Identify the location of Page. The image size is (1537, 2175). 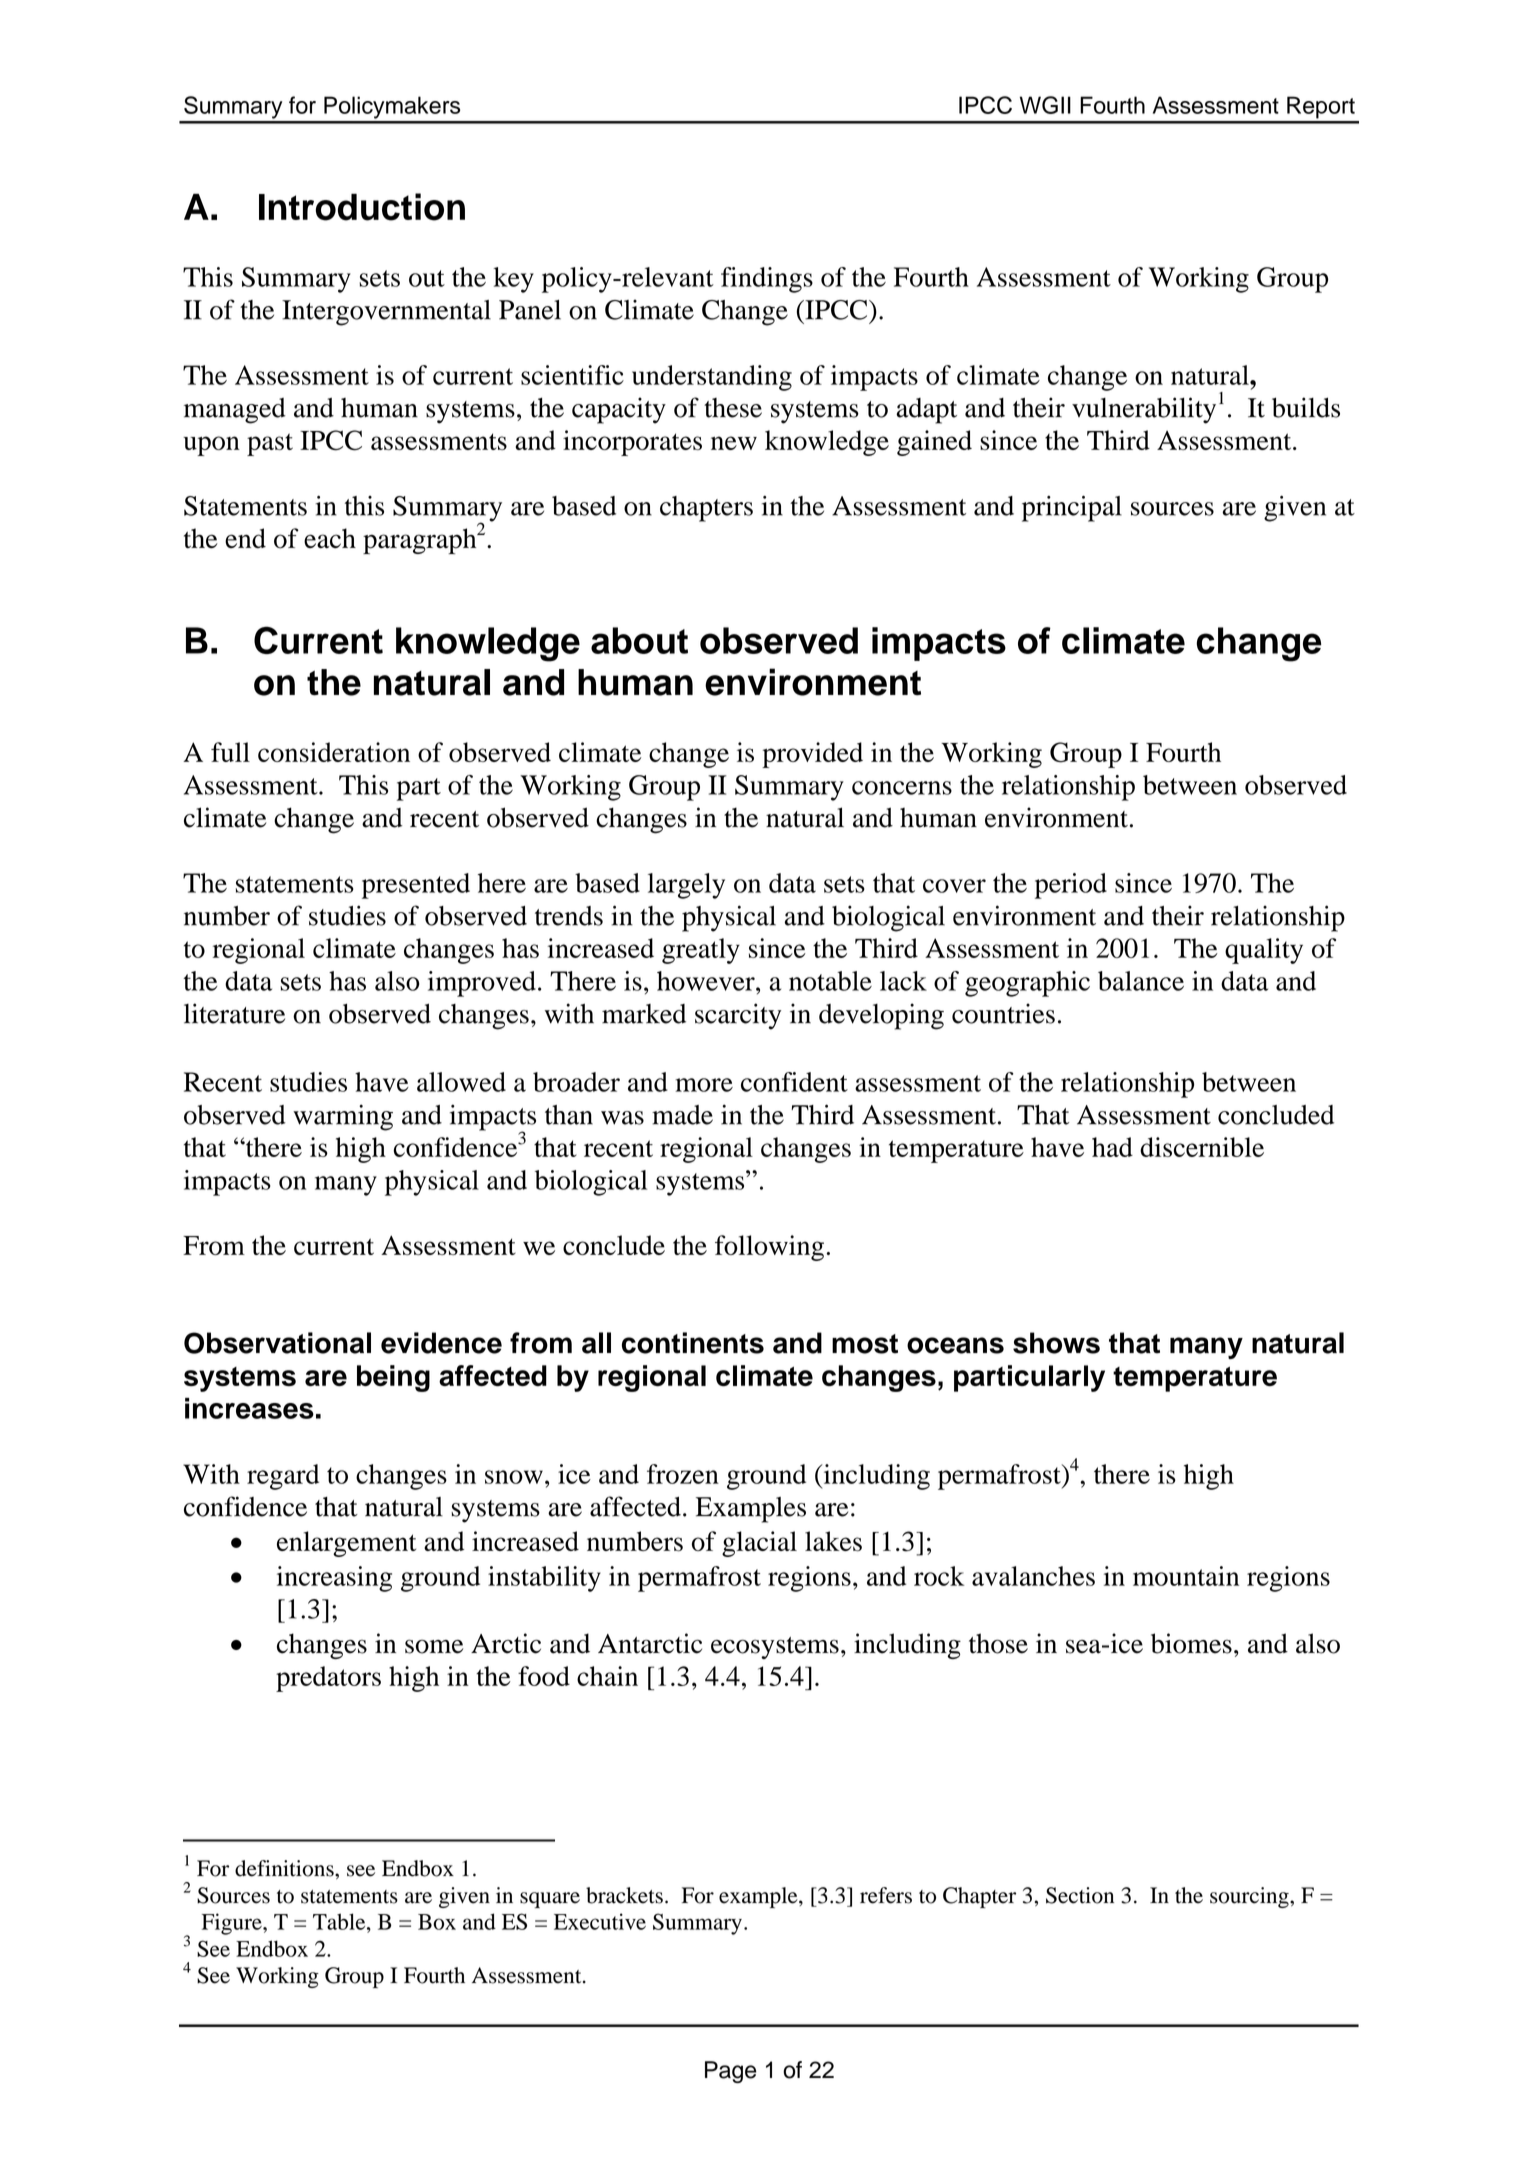
(731, 2072).
